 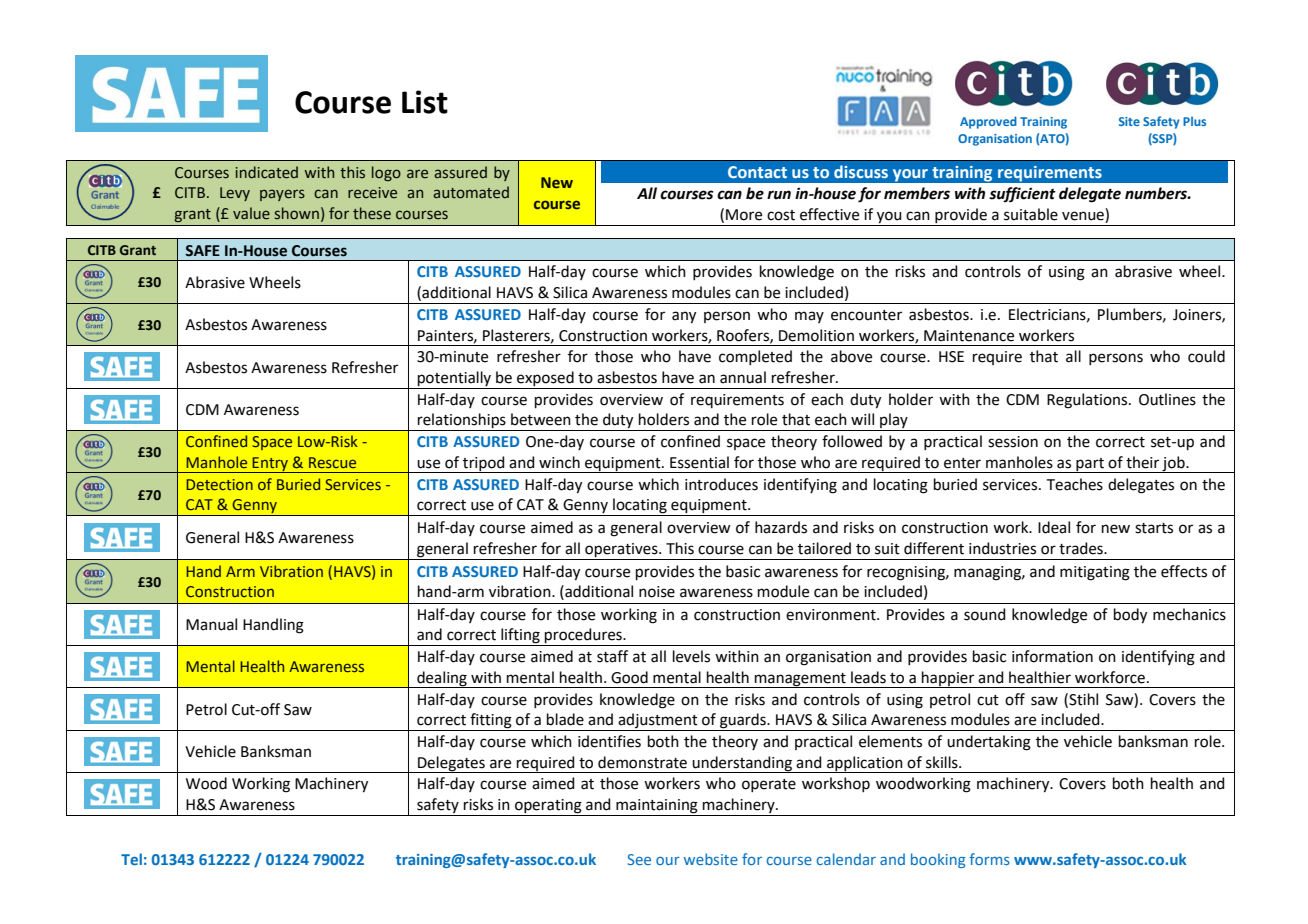 I want to click on Tel, so click(x=131, y=859).
